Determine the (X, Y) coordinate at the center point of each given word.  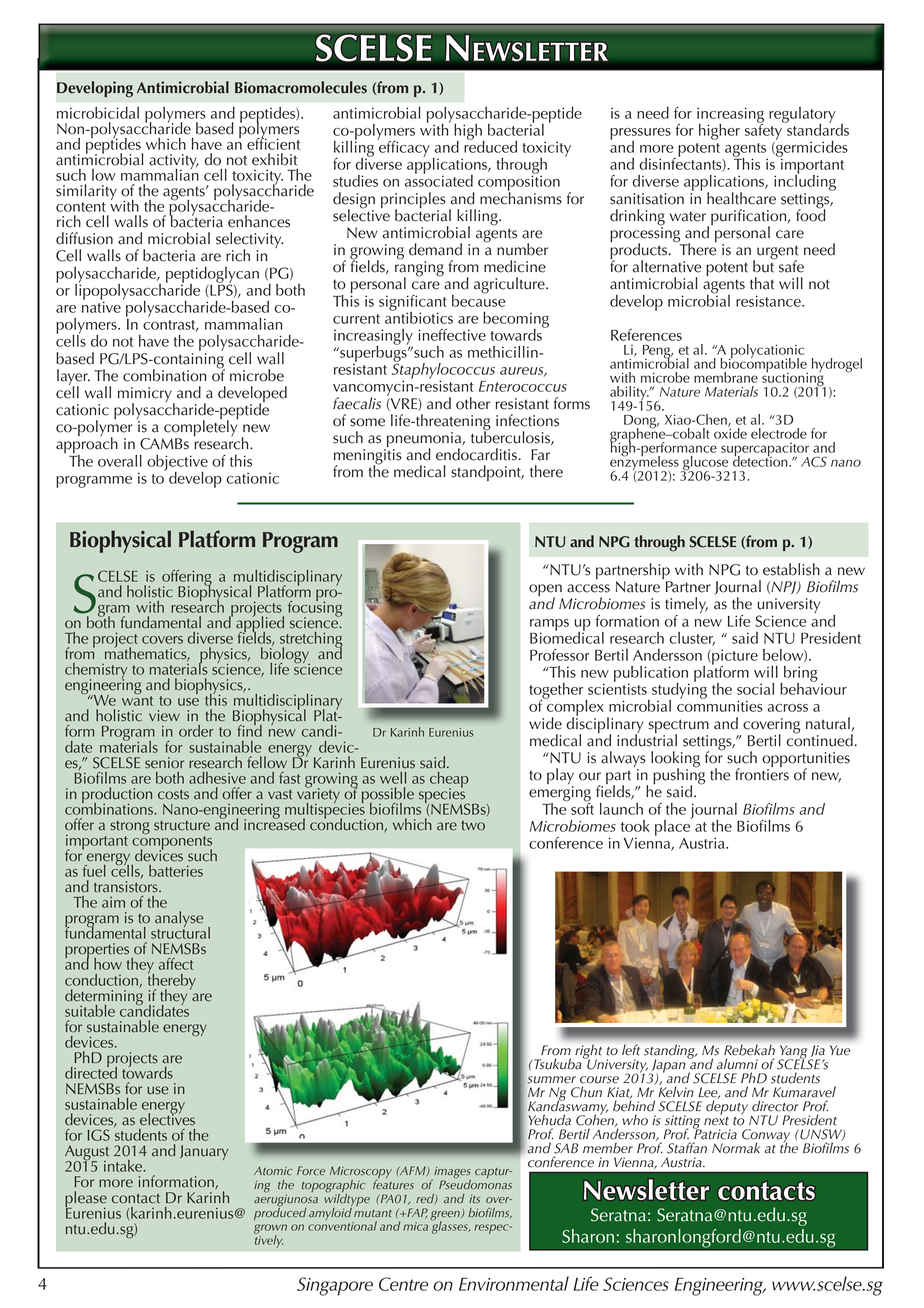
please (86, 1200)
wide (545, 723)
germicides (811, 148)
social (755, 689)
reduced (490, 145)
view (164, 716)
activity (174, 163)
